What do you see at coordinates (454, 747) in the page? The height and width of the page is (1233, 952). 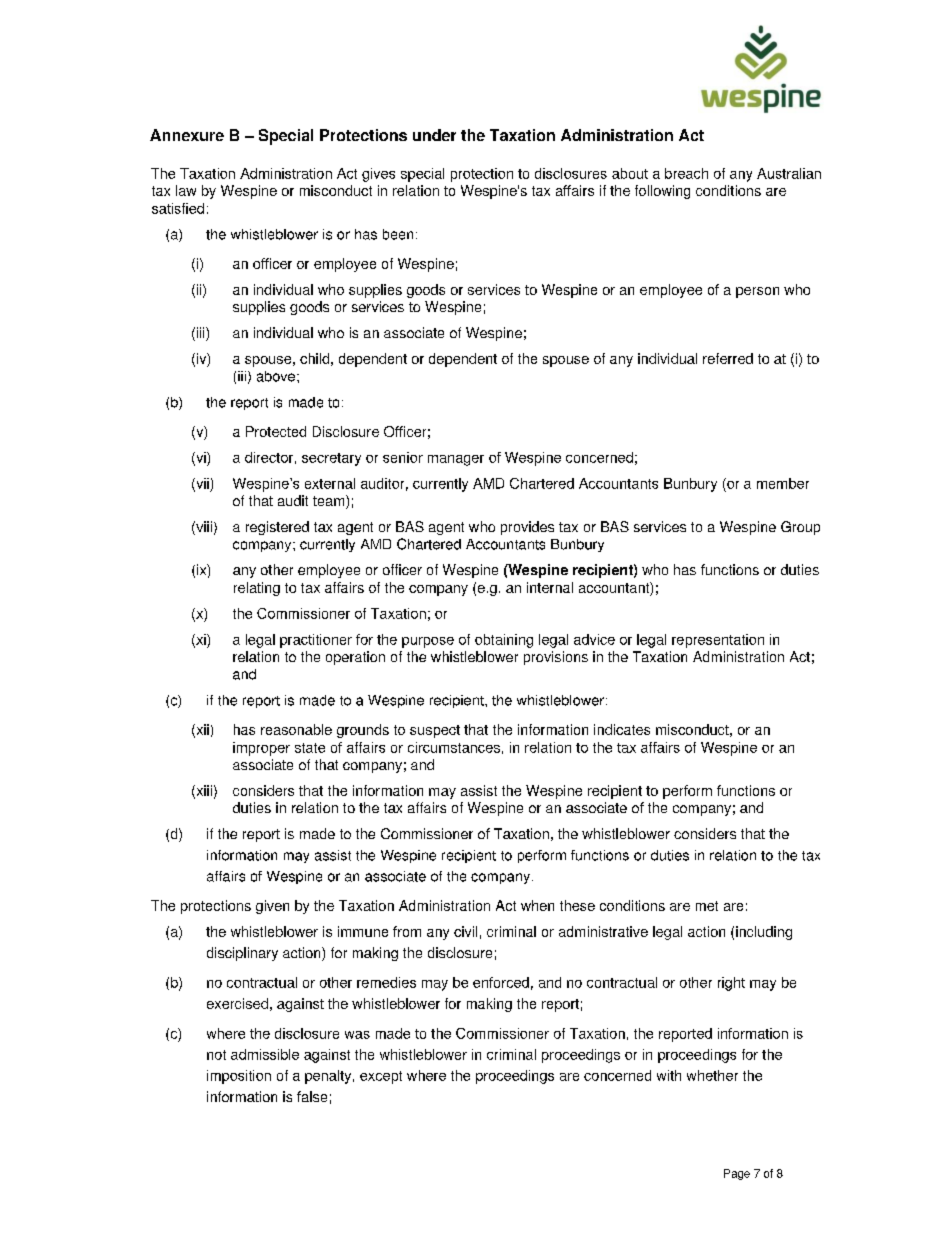 I see `circumstances` at bounding box center [454, 747].
